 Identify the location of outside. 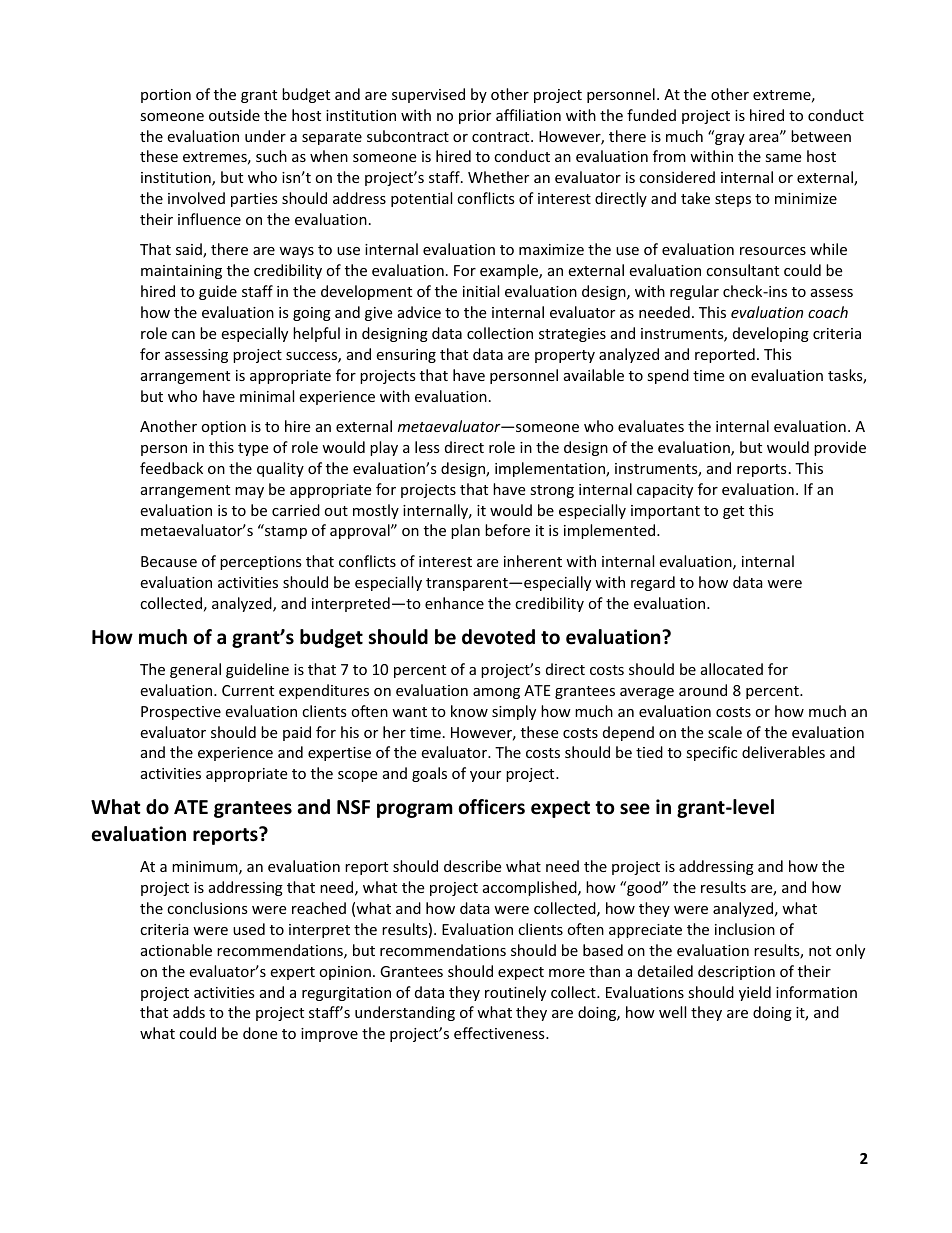
(234, 115).
